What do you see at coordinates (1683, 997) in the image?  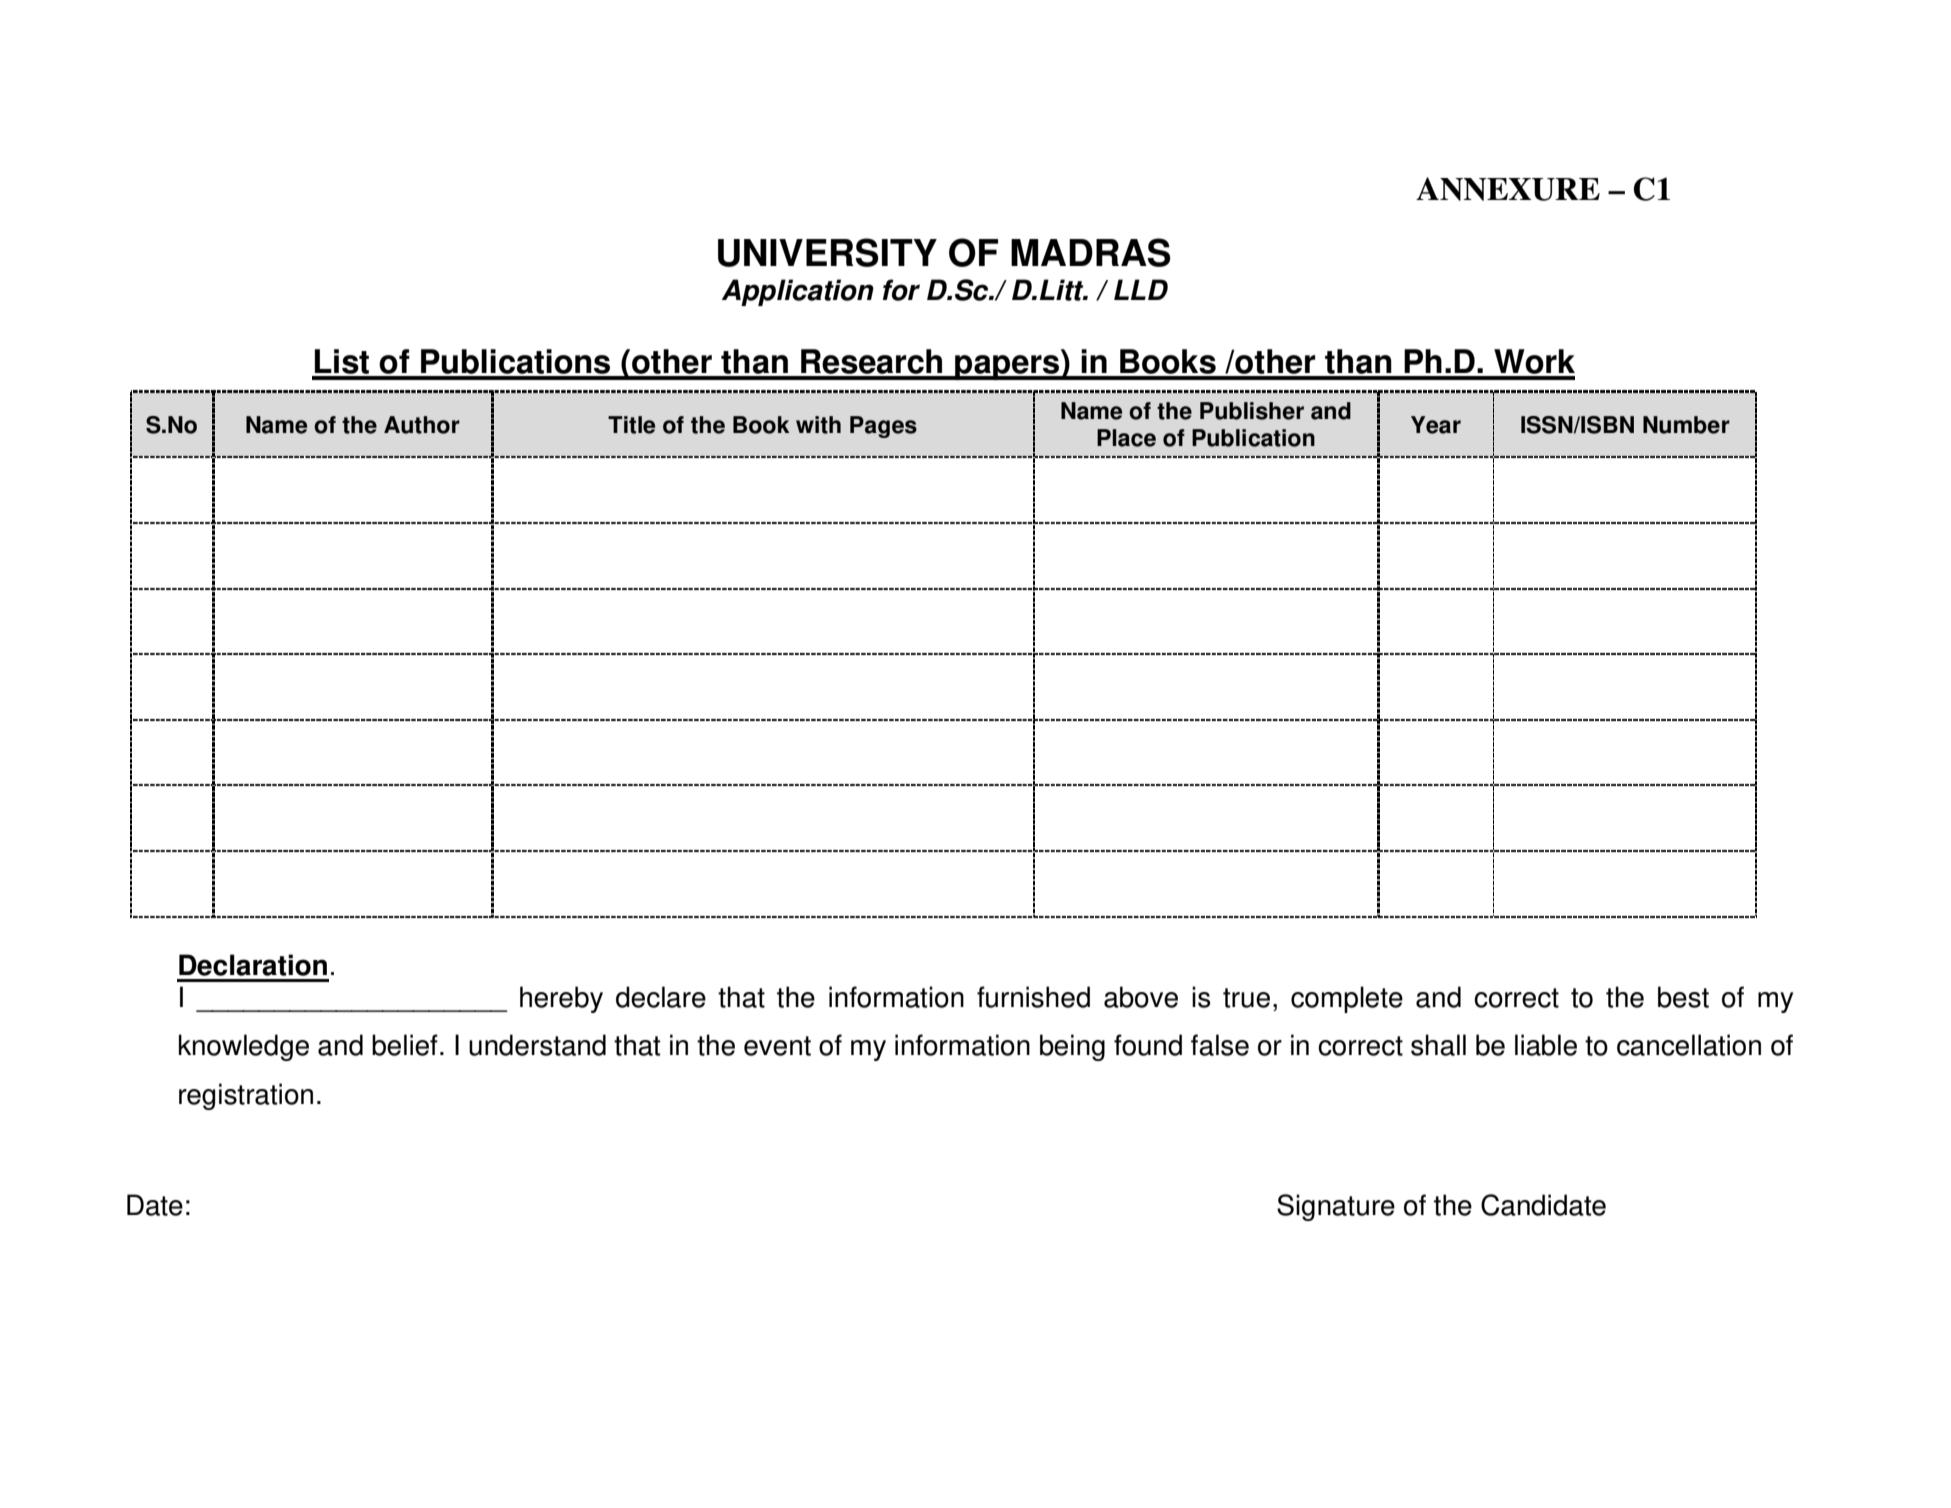 I see `best` at bounding box center [1683, 997].
